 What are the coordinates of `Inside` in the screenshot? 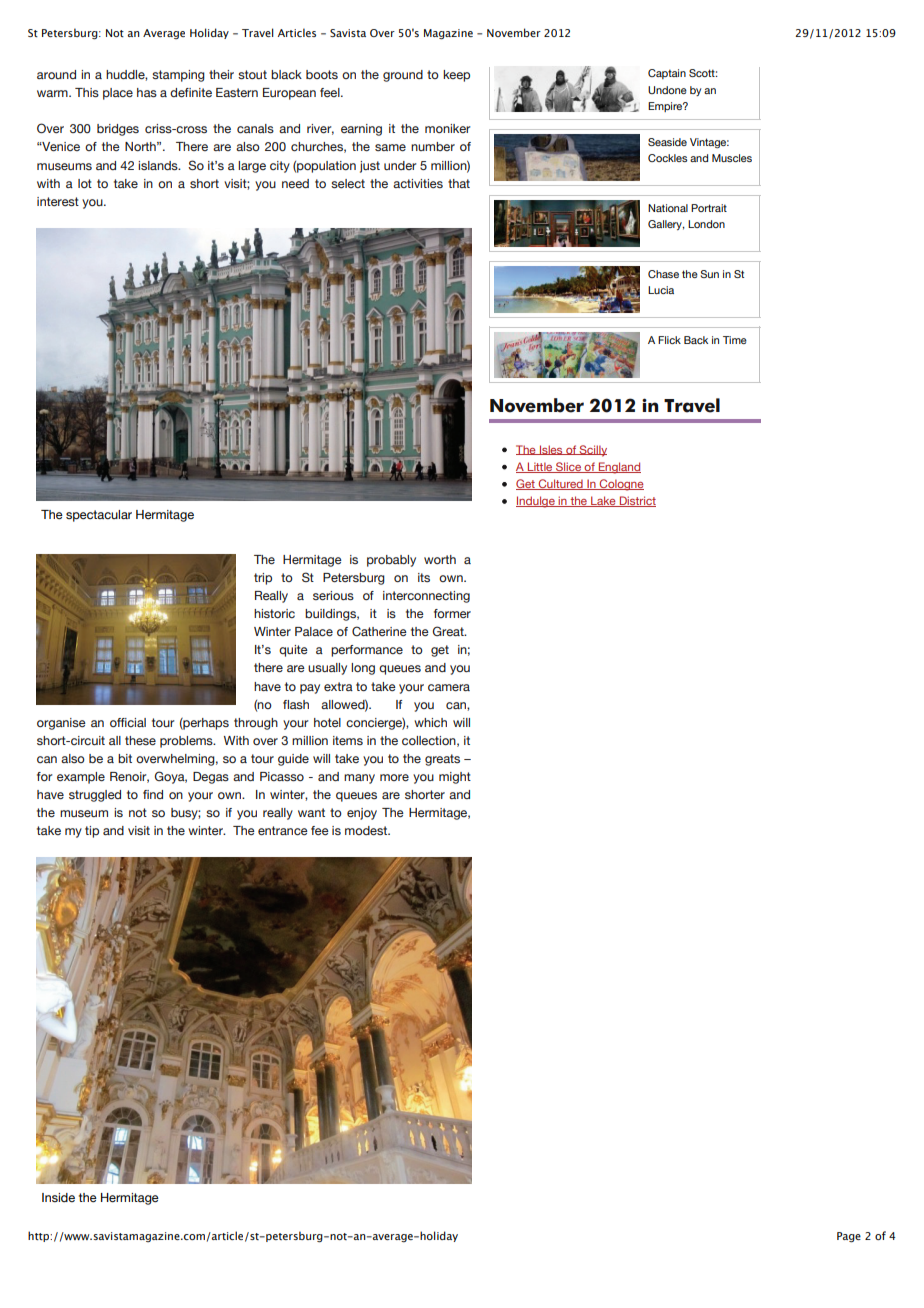 It's located at (58, 1197).
